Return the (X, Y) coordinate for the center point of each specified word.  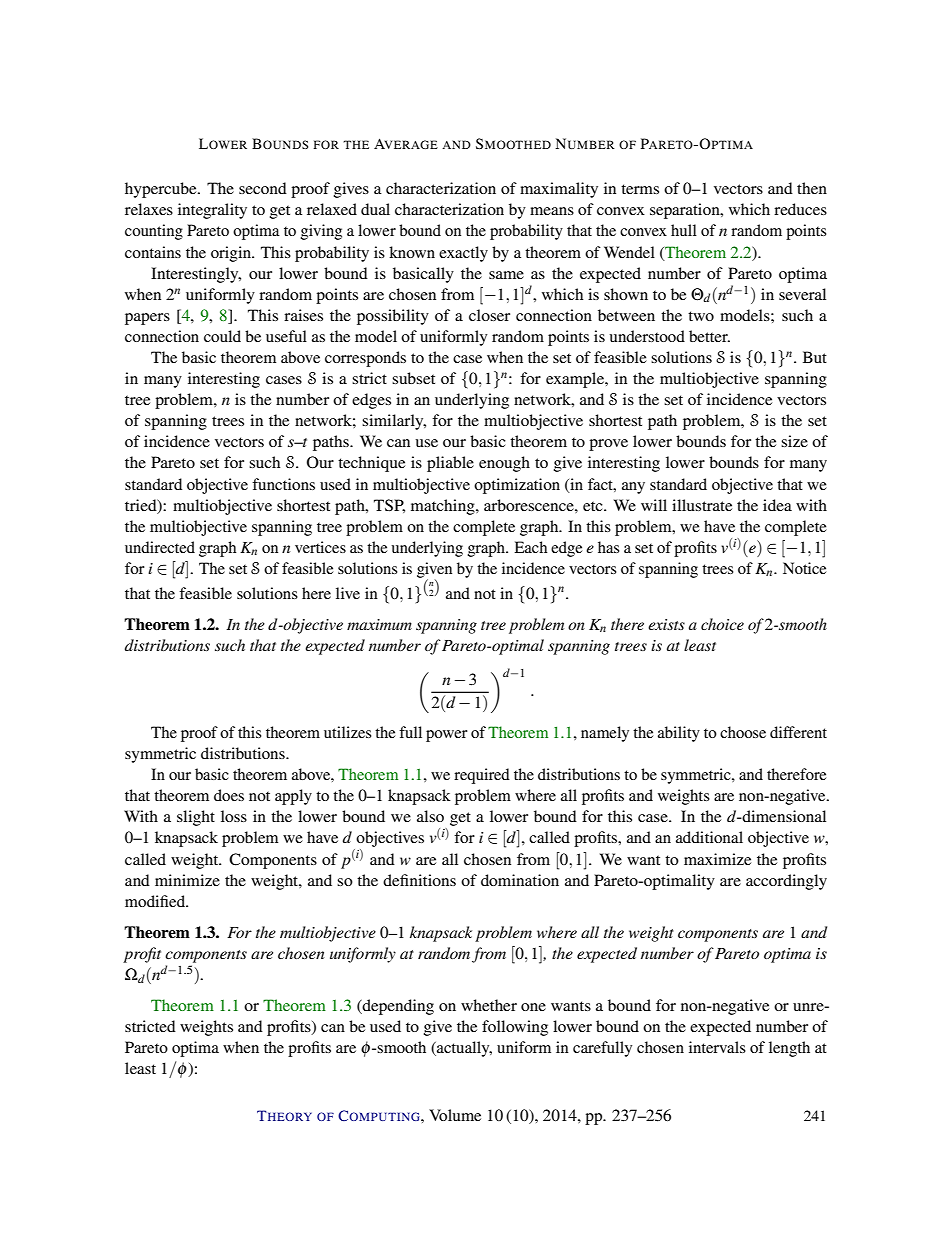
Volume (455, 1115)
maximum (379, 624)
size (794, 441)
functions (283, 484)
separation (686, 211)
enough (504, 464)
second (263, 188)
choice (722, 624)
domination (520, 880)
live (348, 593)
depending (397, 1007)
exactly (463, 254)
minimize (187, 880)
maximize (717, 859)
